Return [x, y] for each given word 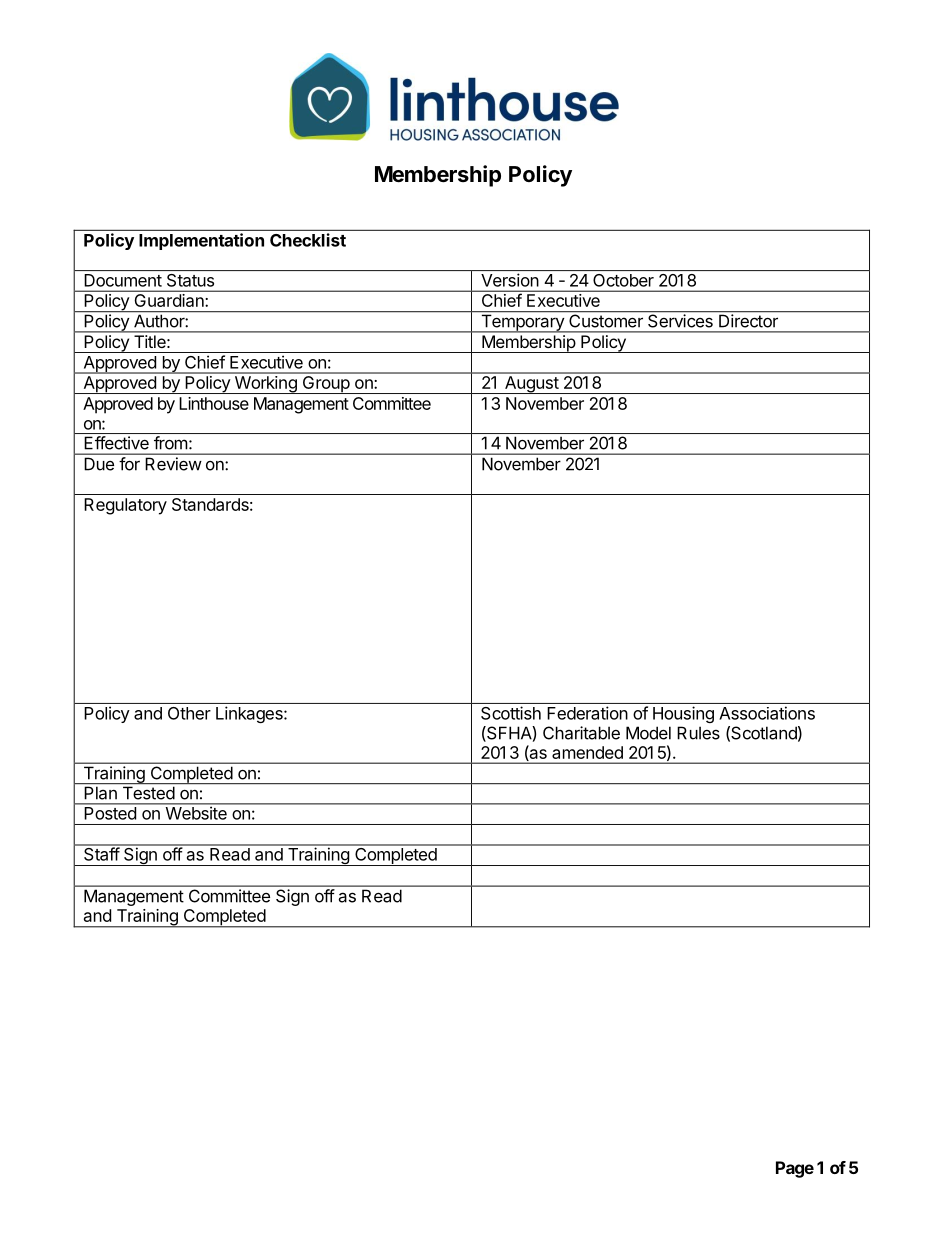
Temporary [522, 322]
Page [795, 1169]
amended [587, 752]
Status [190, 280]
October [623, 280]
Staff [101, 853]
